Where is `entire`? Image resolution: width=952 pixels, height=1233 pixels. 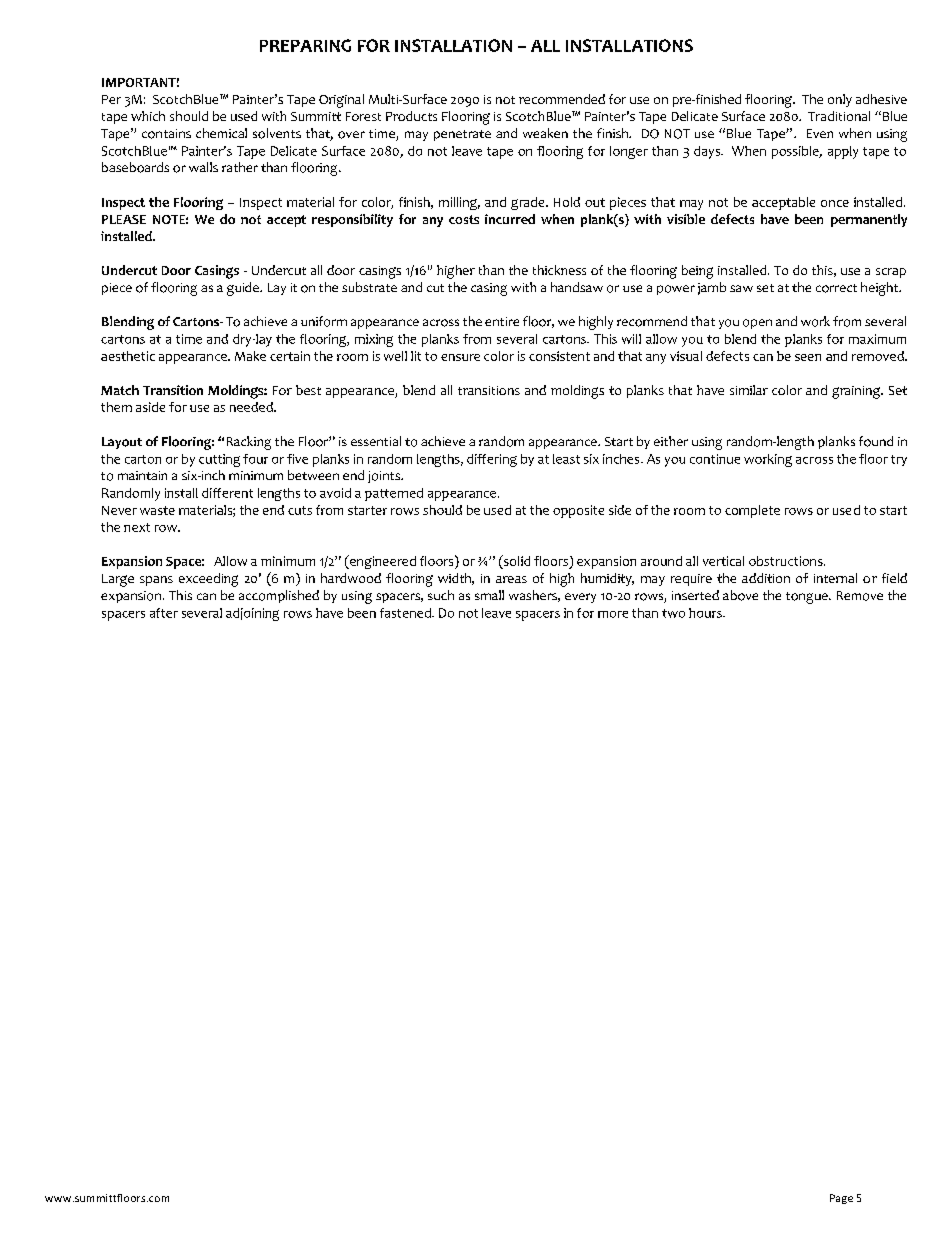
entire is located at coordinates (502, 321).
